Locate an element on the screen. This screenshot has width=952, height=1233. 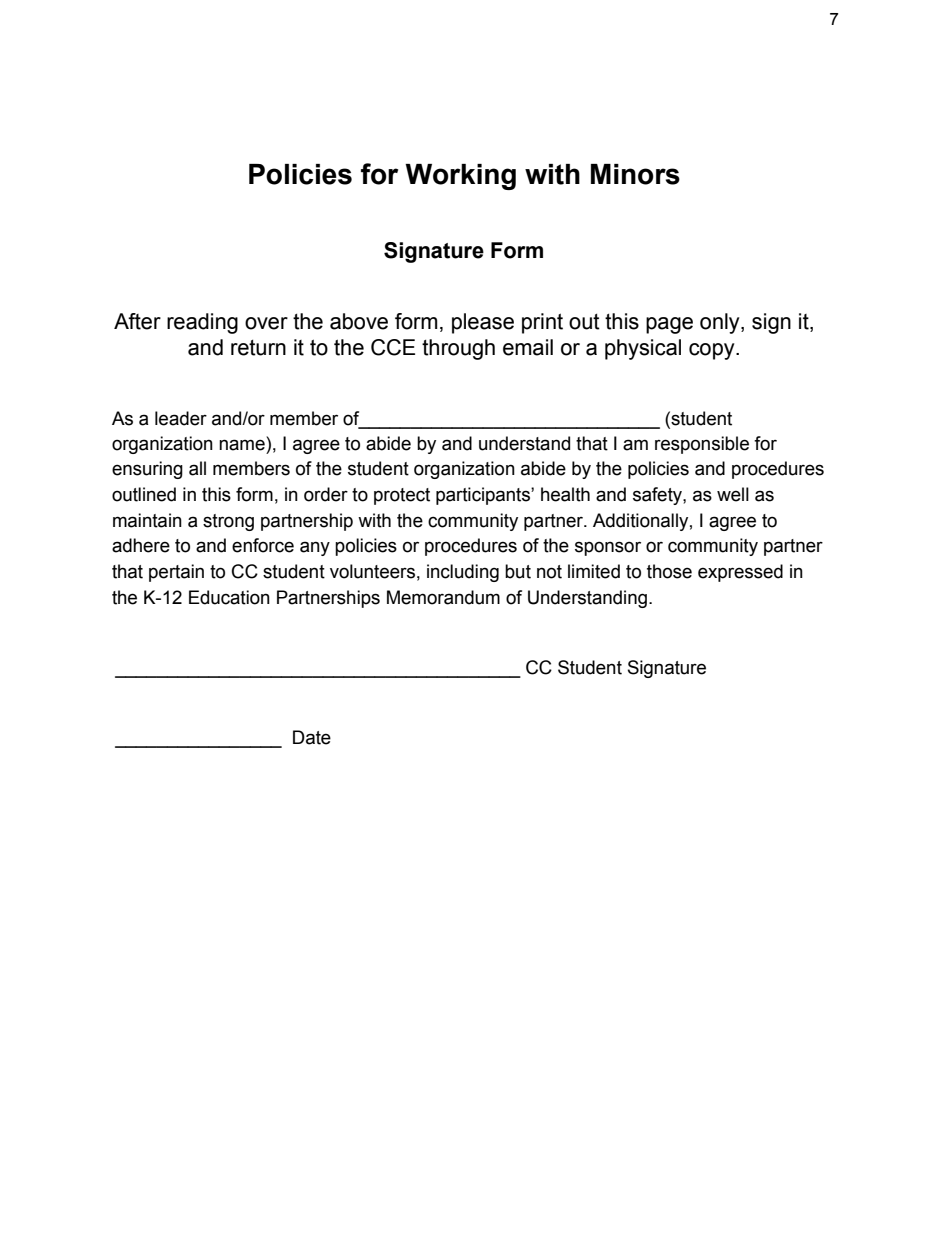
name is located at coordinates (242, 445).
